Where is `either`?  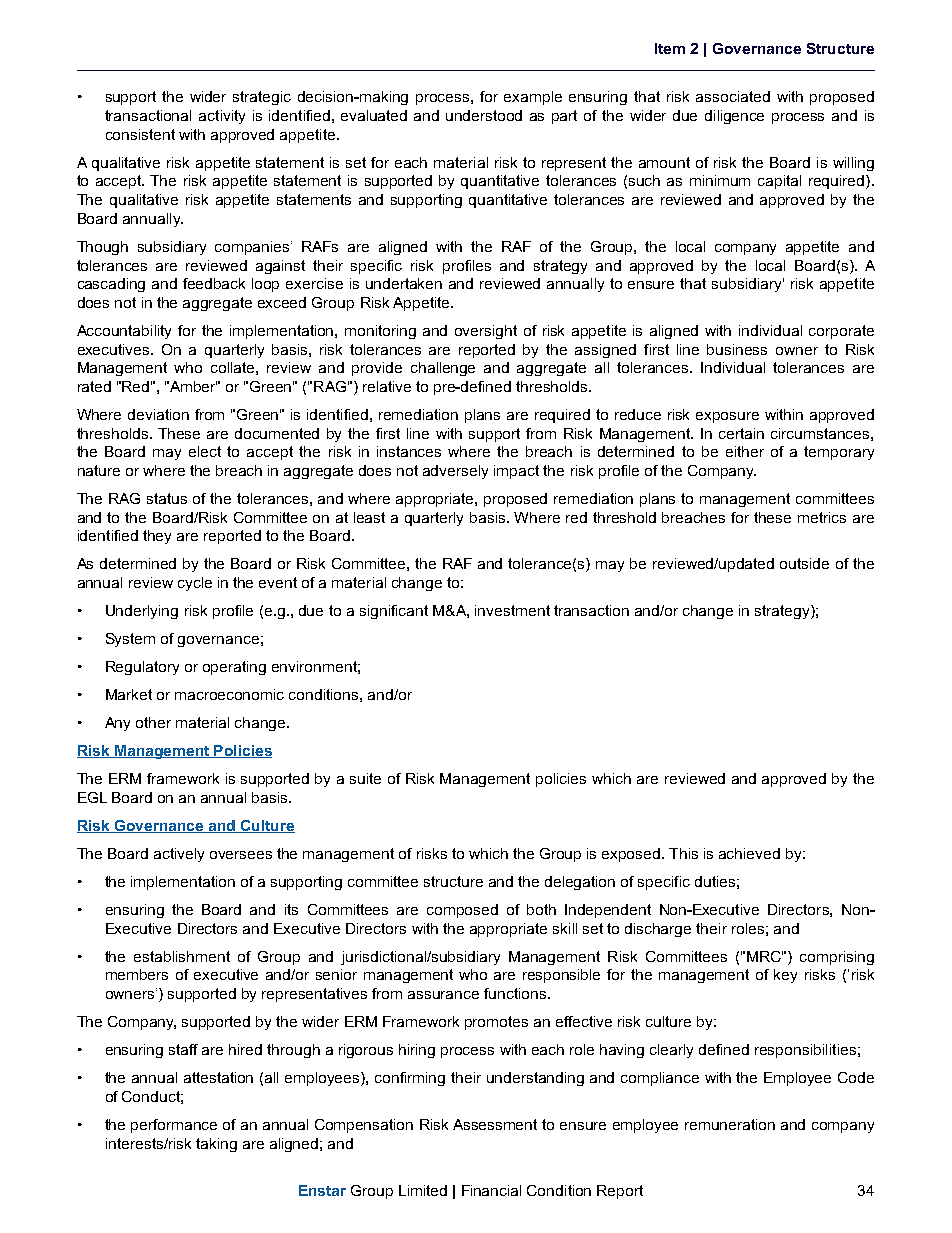
either is located at coordinates (745, 451).
